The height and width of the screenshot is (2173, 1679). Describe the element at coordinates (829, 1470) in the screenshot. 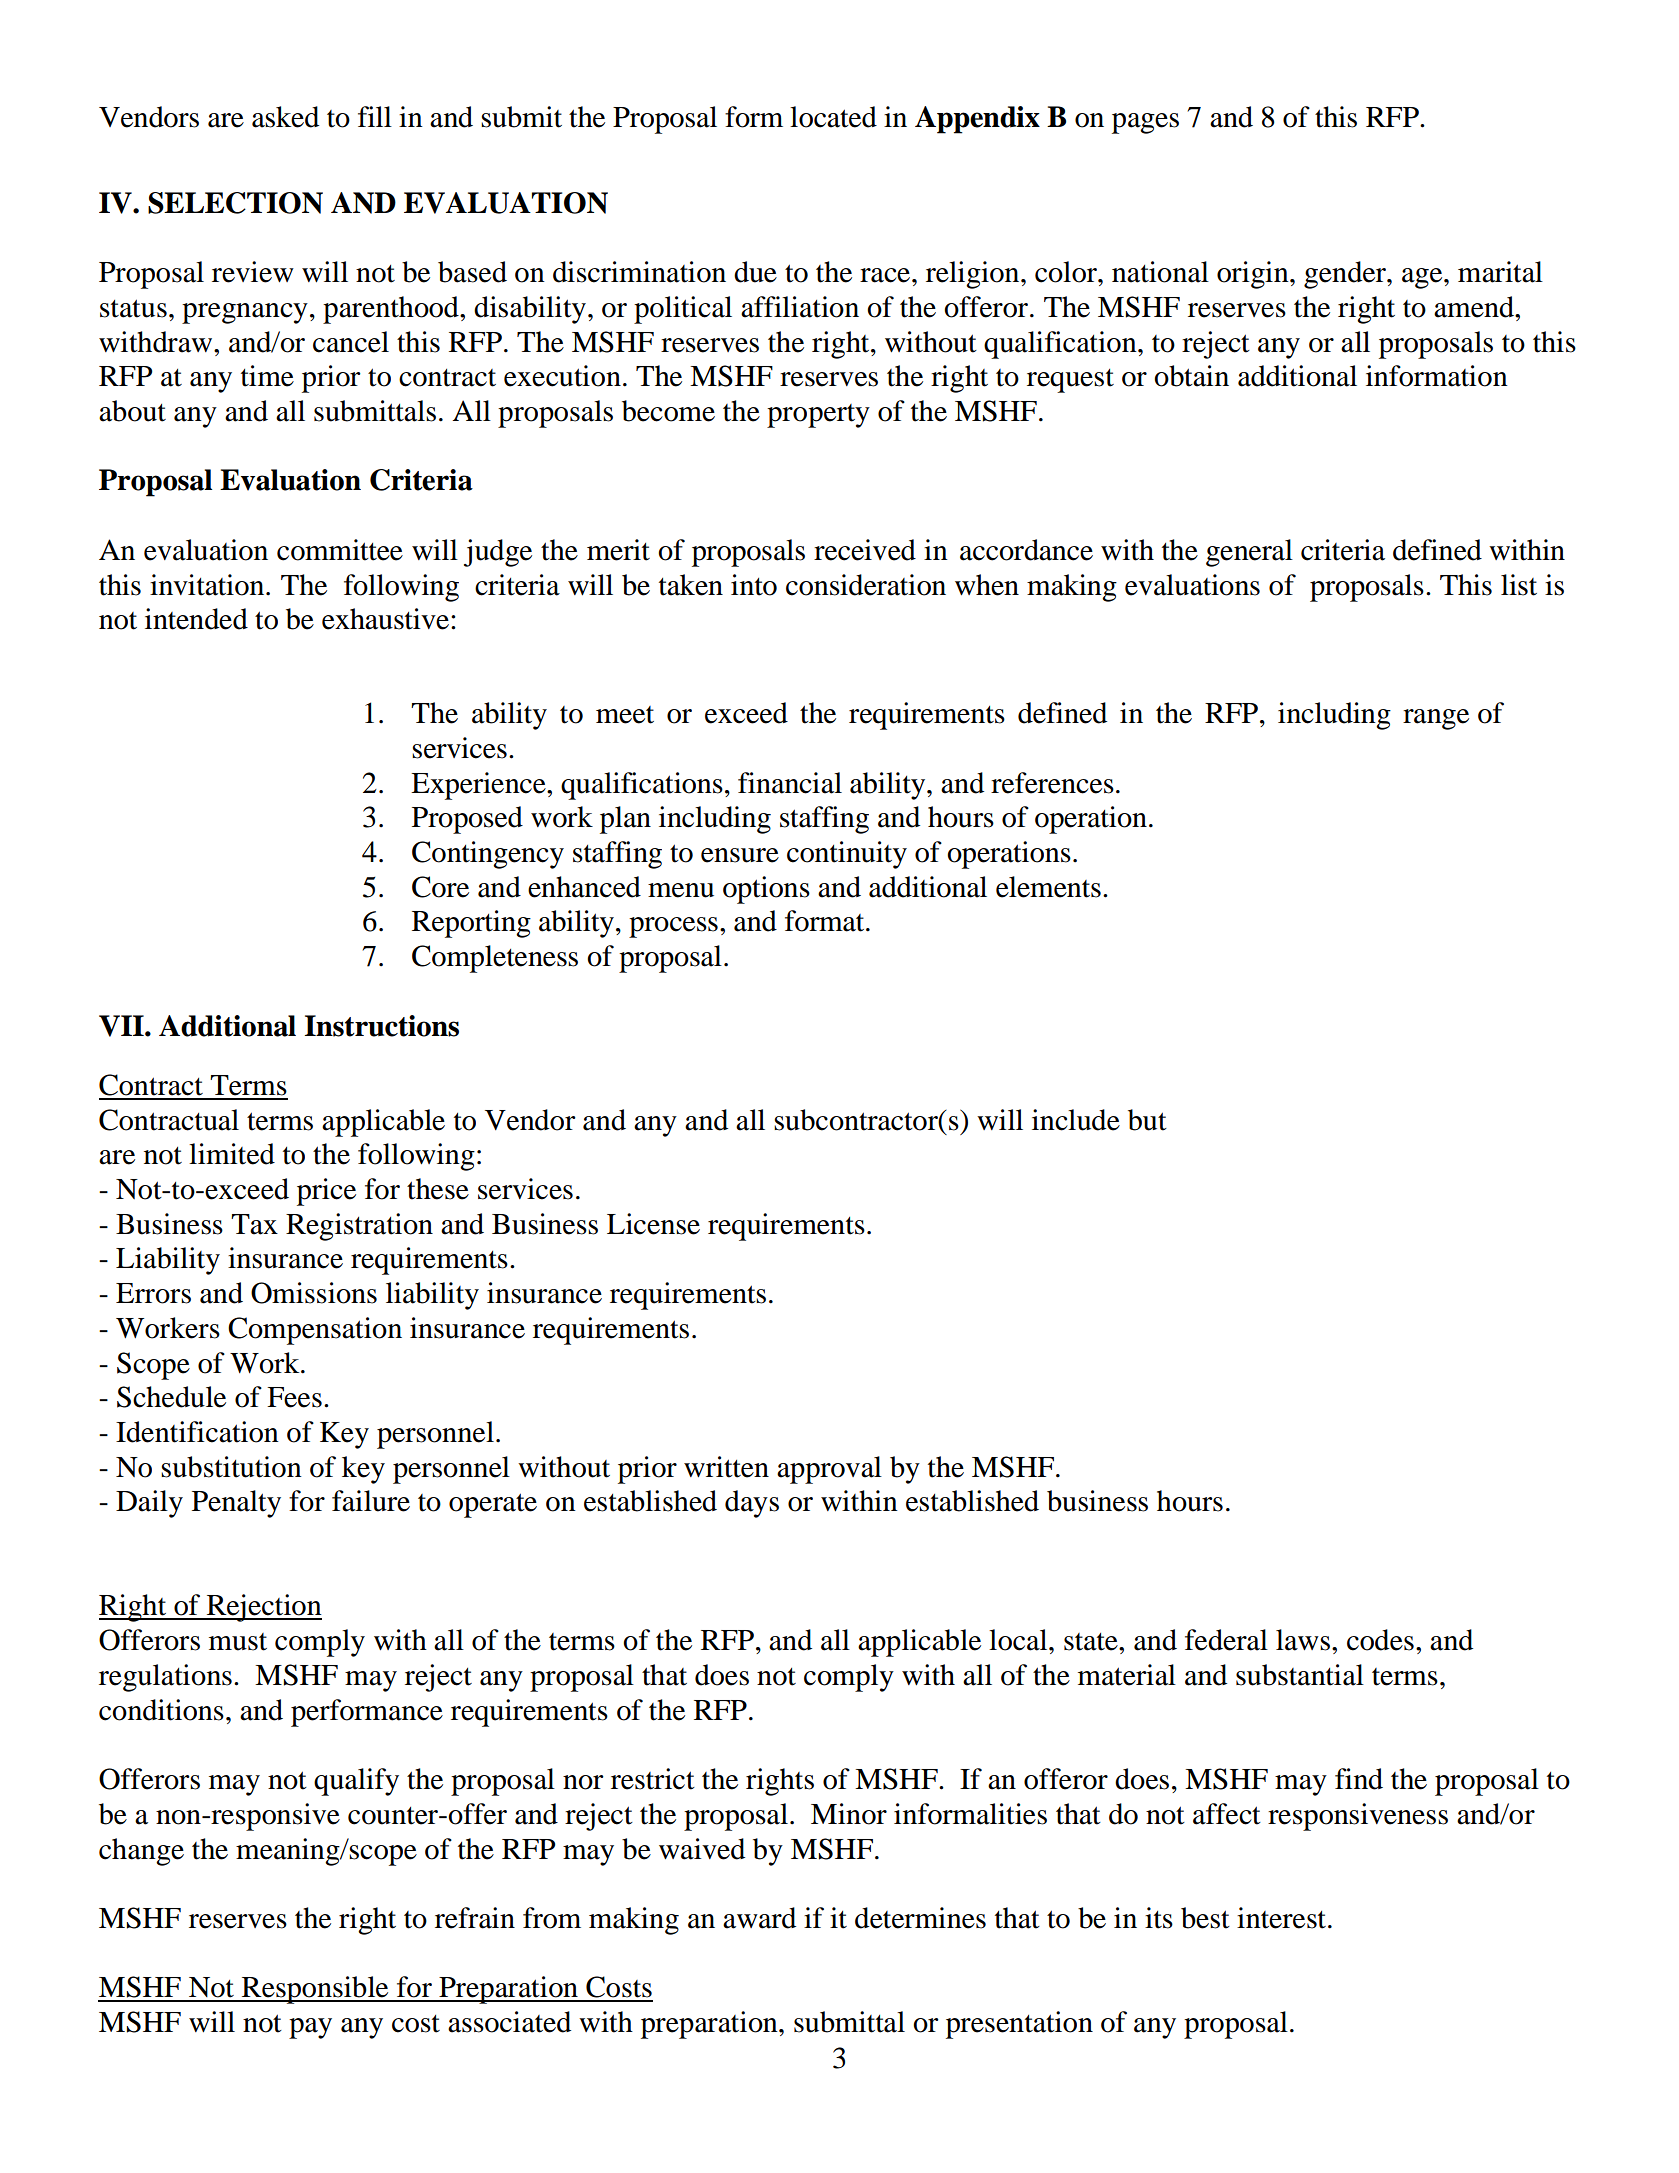

I see `approval` at that location.
